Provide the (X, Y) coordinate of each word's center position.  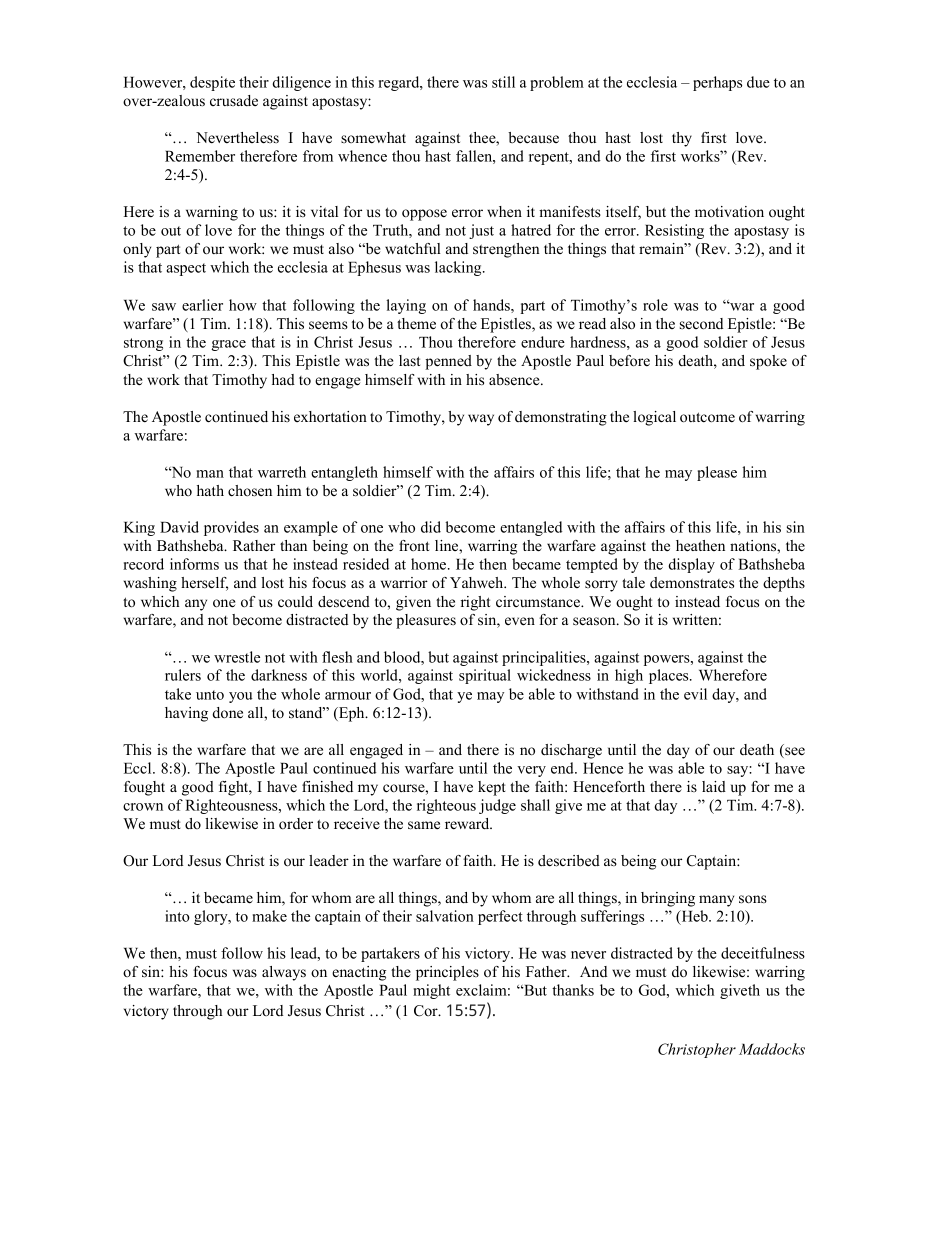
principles (447, 973)
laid (714, 786)
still (503, 82)
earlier (202, 305)
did (431, 527)
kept (492, 788)
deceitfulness (763, 953)
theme (416, 324)
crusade (234, 100)
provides (231, 528)
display (691, 565)
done (227, 712)
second (701, 323)
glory (212, 917)
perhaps (717, 83)
